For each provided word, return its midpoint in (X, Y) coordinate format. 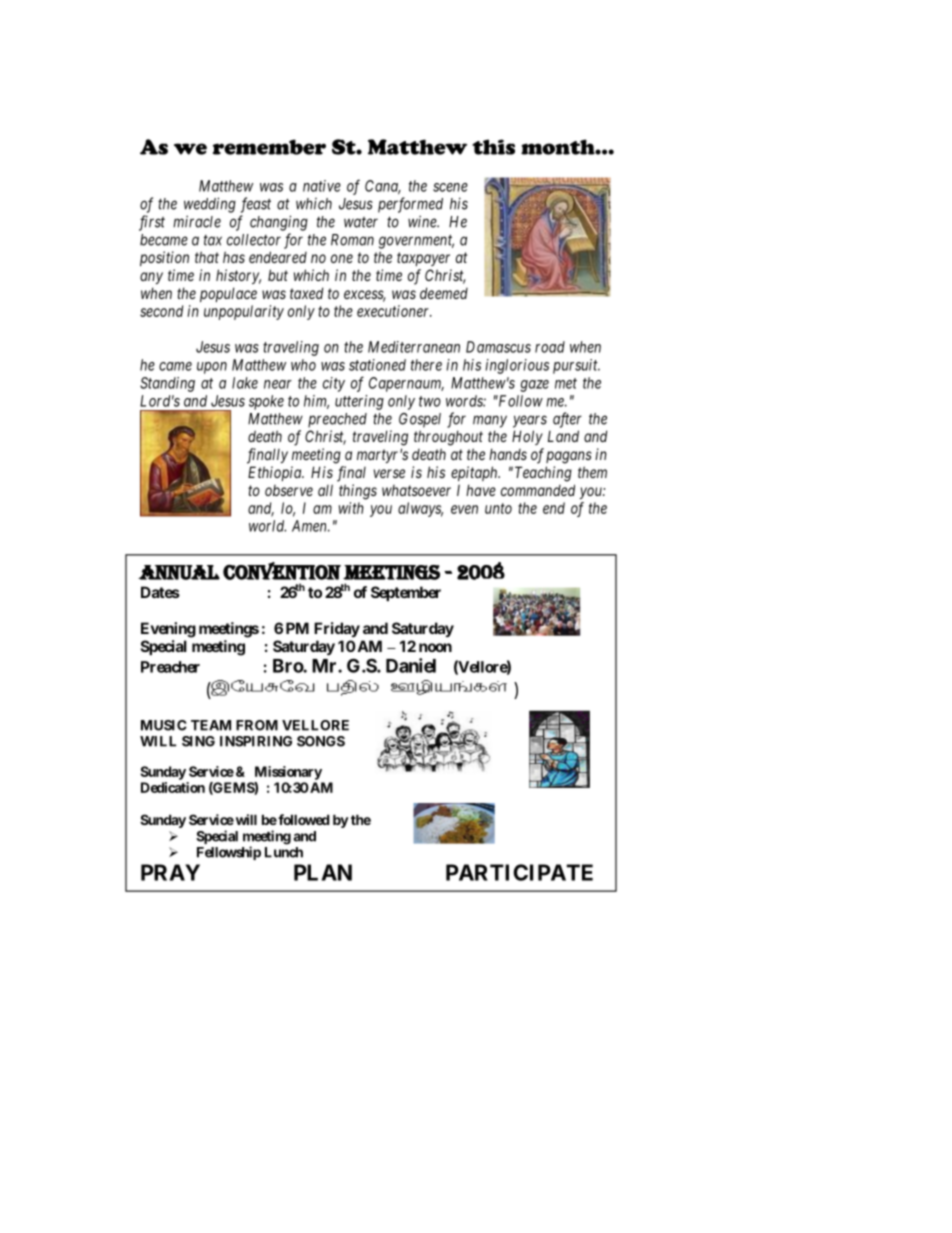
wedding (210, 205)
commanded (538, 490)
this (493, 147)
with (351, 508)
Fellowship (229, 853)
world (267, 526)
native (322, 186)
